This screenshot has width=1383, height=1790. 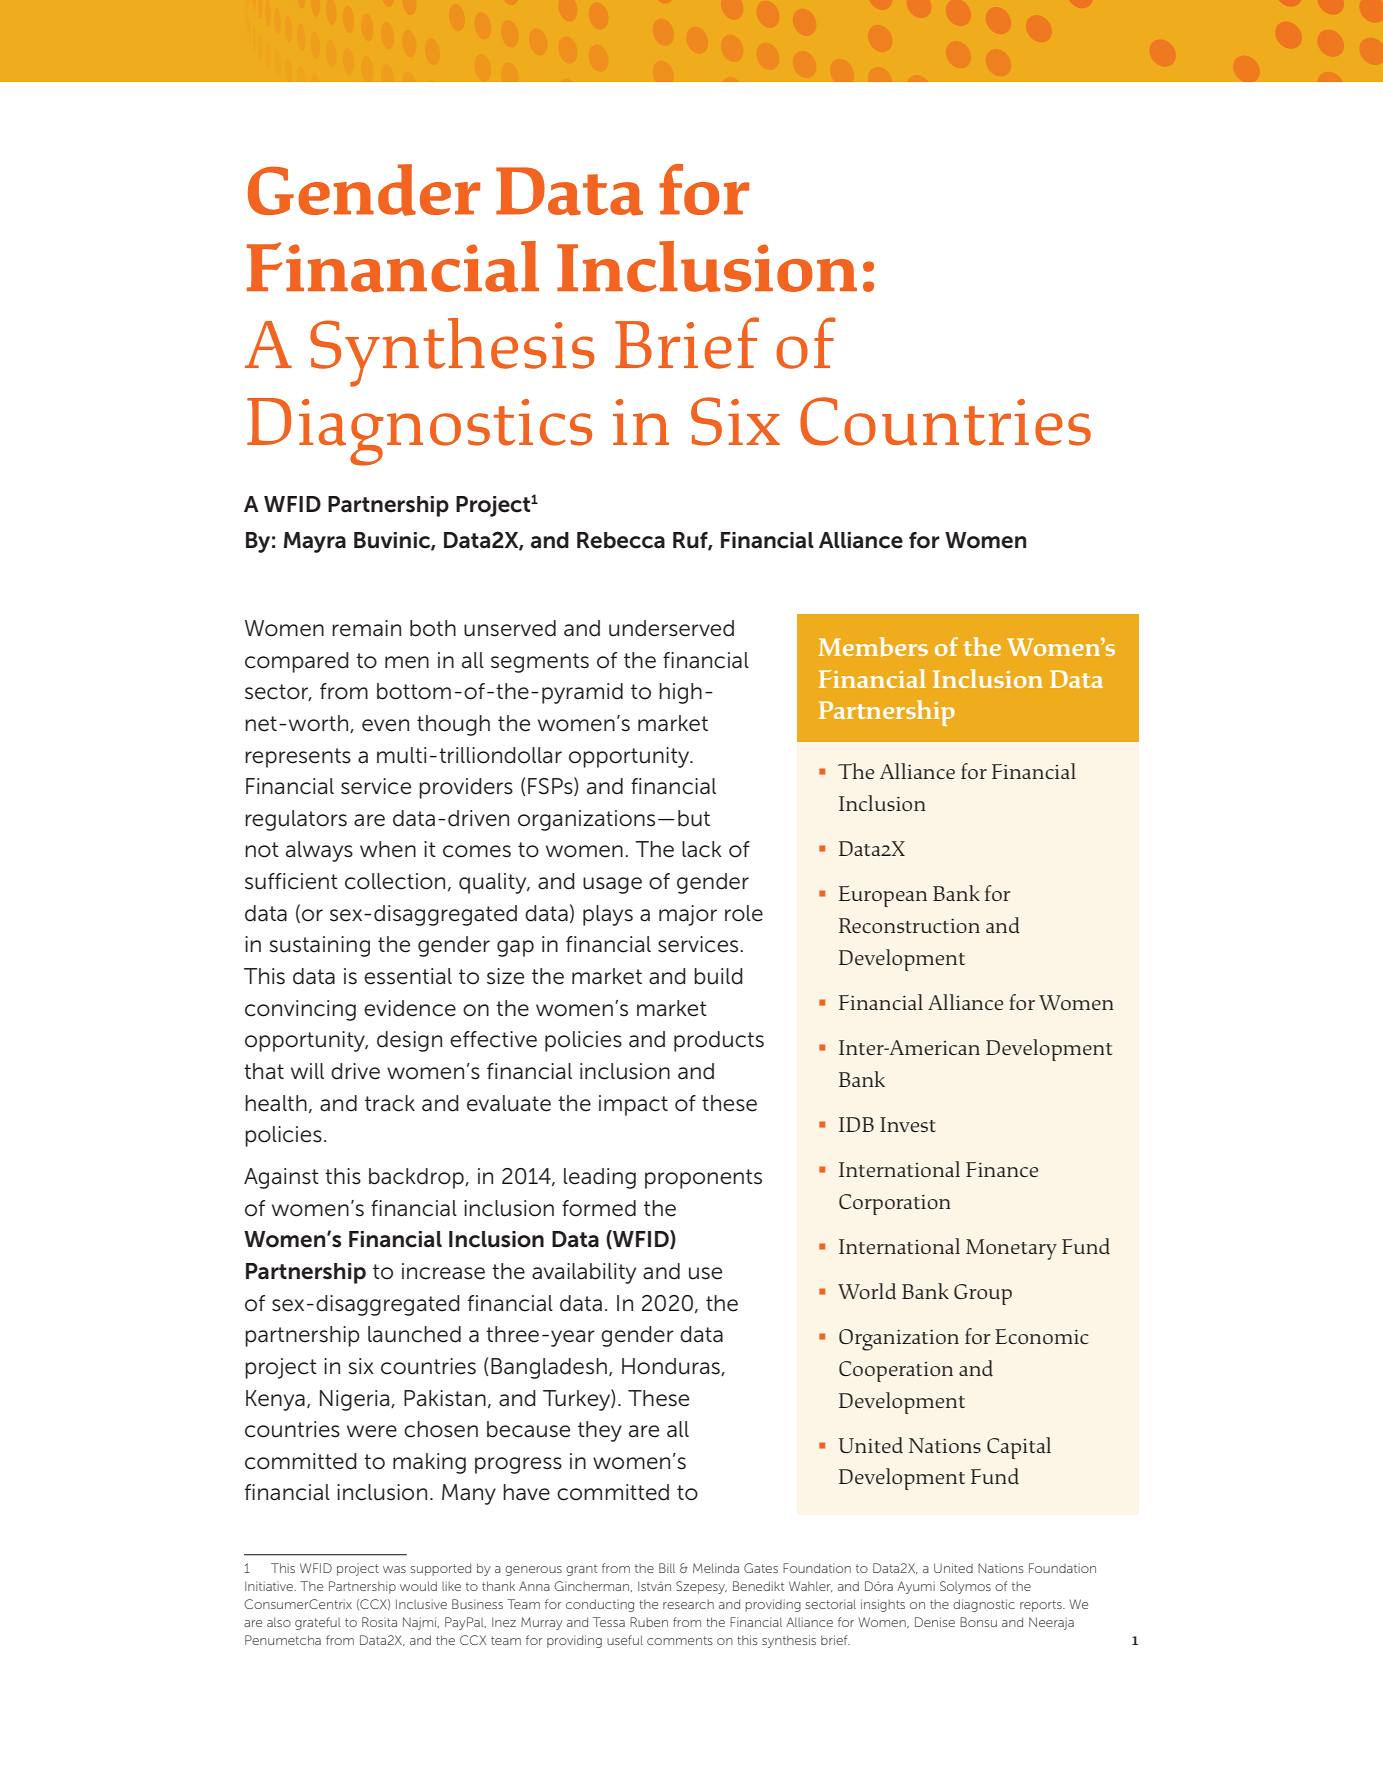 I want to click on Honduras, so click(x=672, y=1367).
